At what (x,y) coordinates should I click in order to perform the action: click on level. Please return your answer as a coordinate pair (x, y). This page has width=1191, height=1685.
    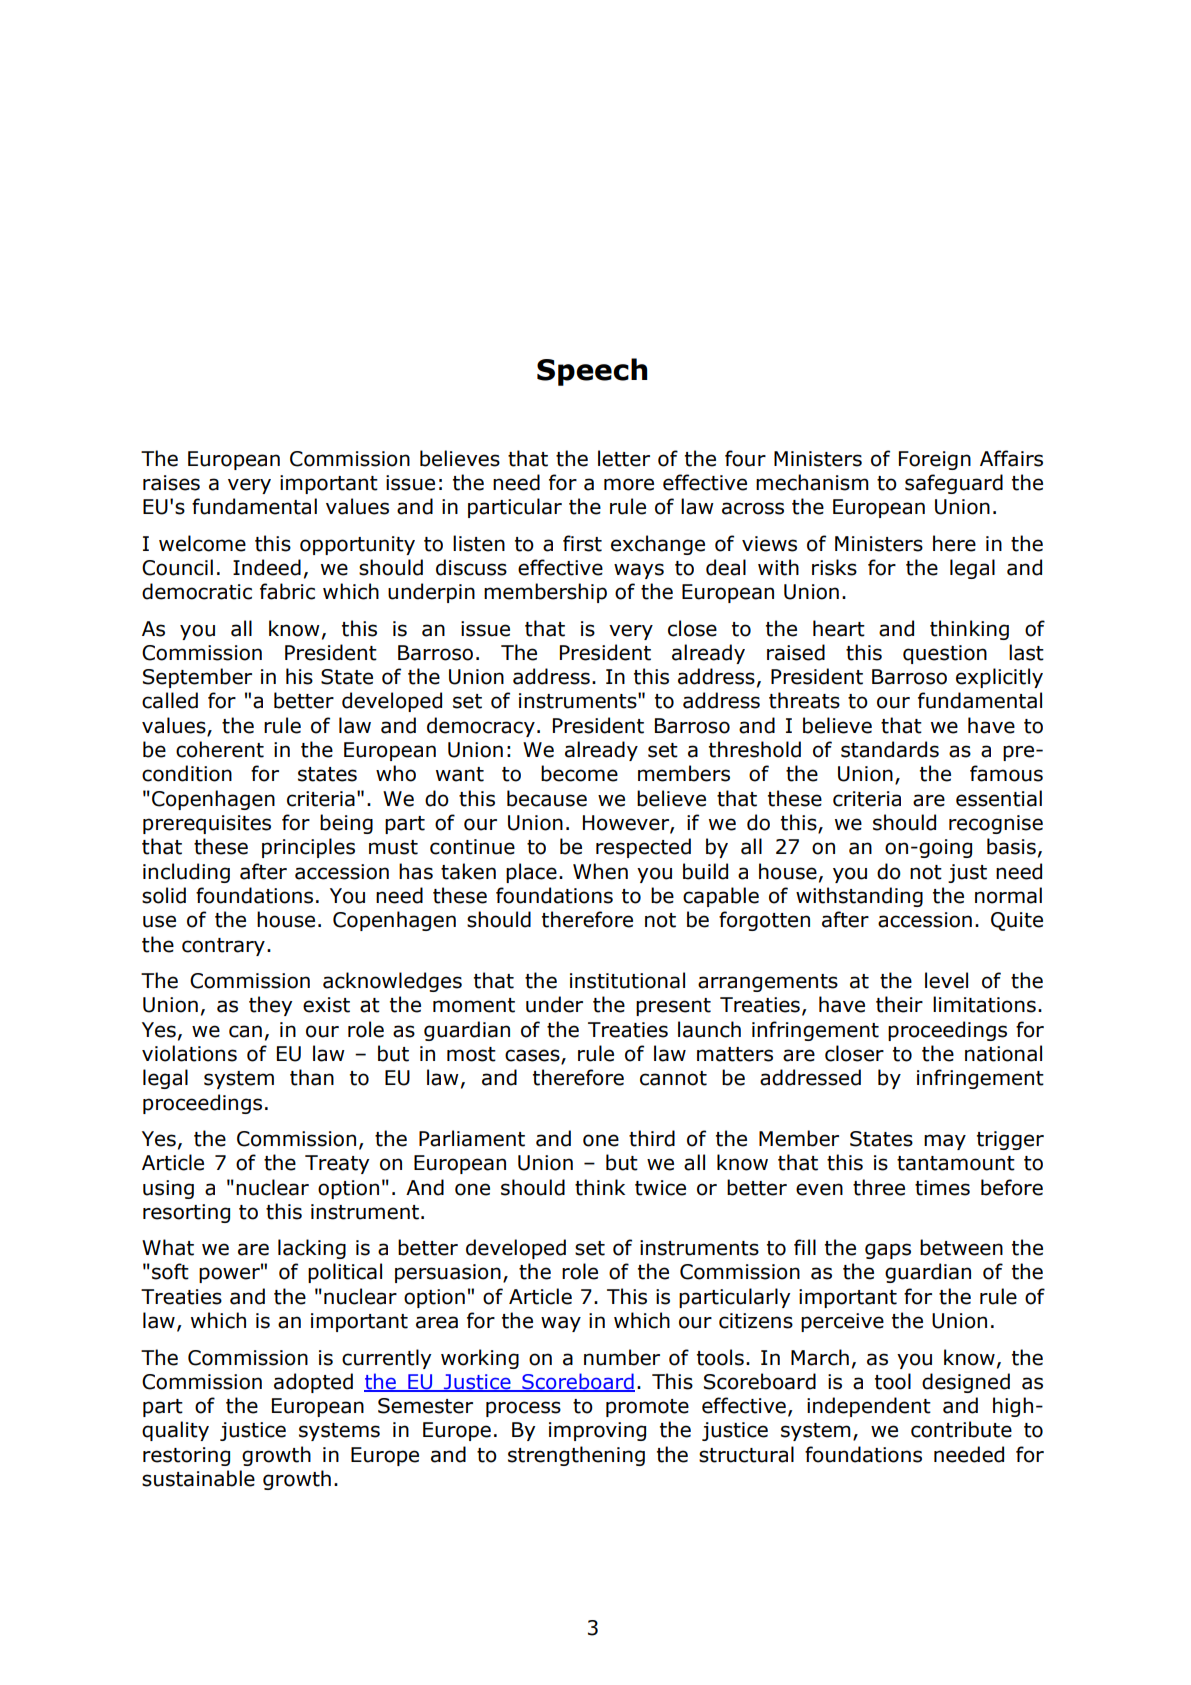
    Looking at the image, I should click on (946, 980).
